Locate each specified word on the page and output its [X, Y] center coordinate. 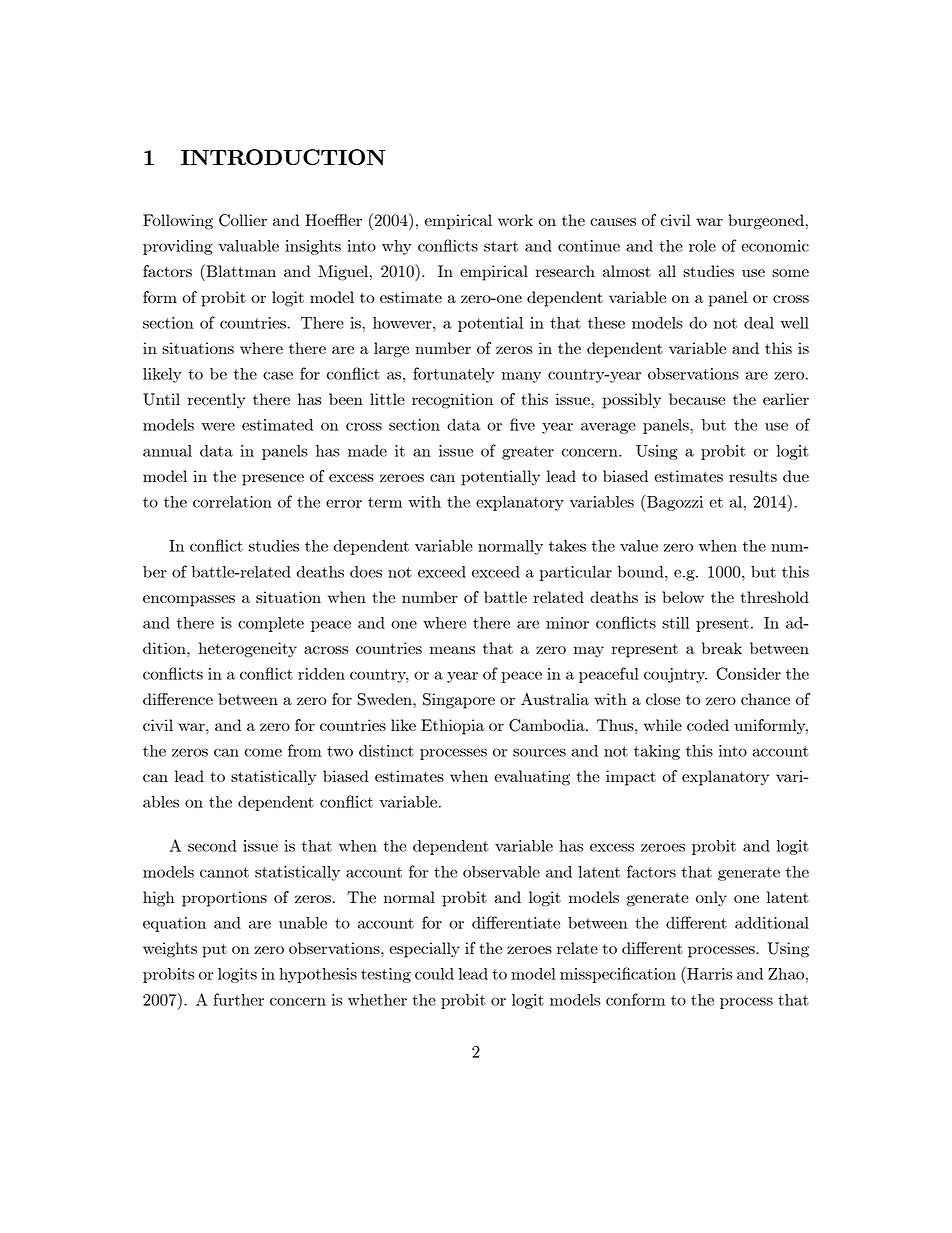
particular [575, 573]
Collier [243, 220]
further [238, 999]
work [515, 220]
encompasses [189, 601]
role [702, 246]
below [683, 597]
